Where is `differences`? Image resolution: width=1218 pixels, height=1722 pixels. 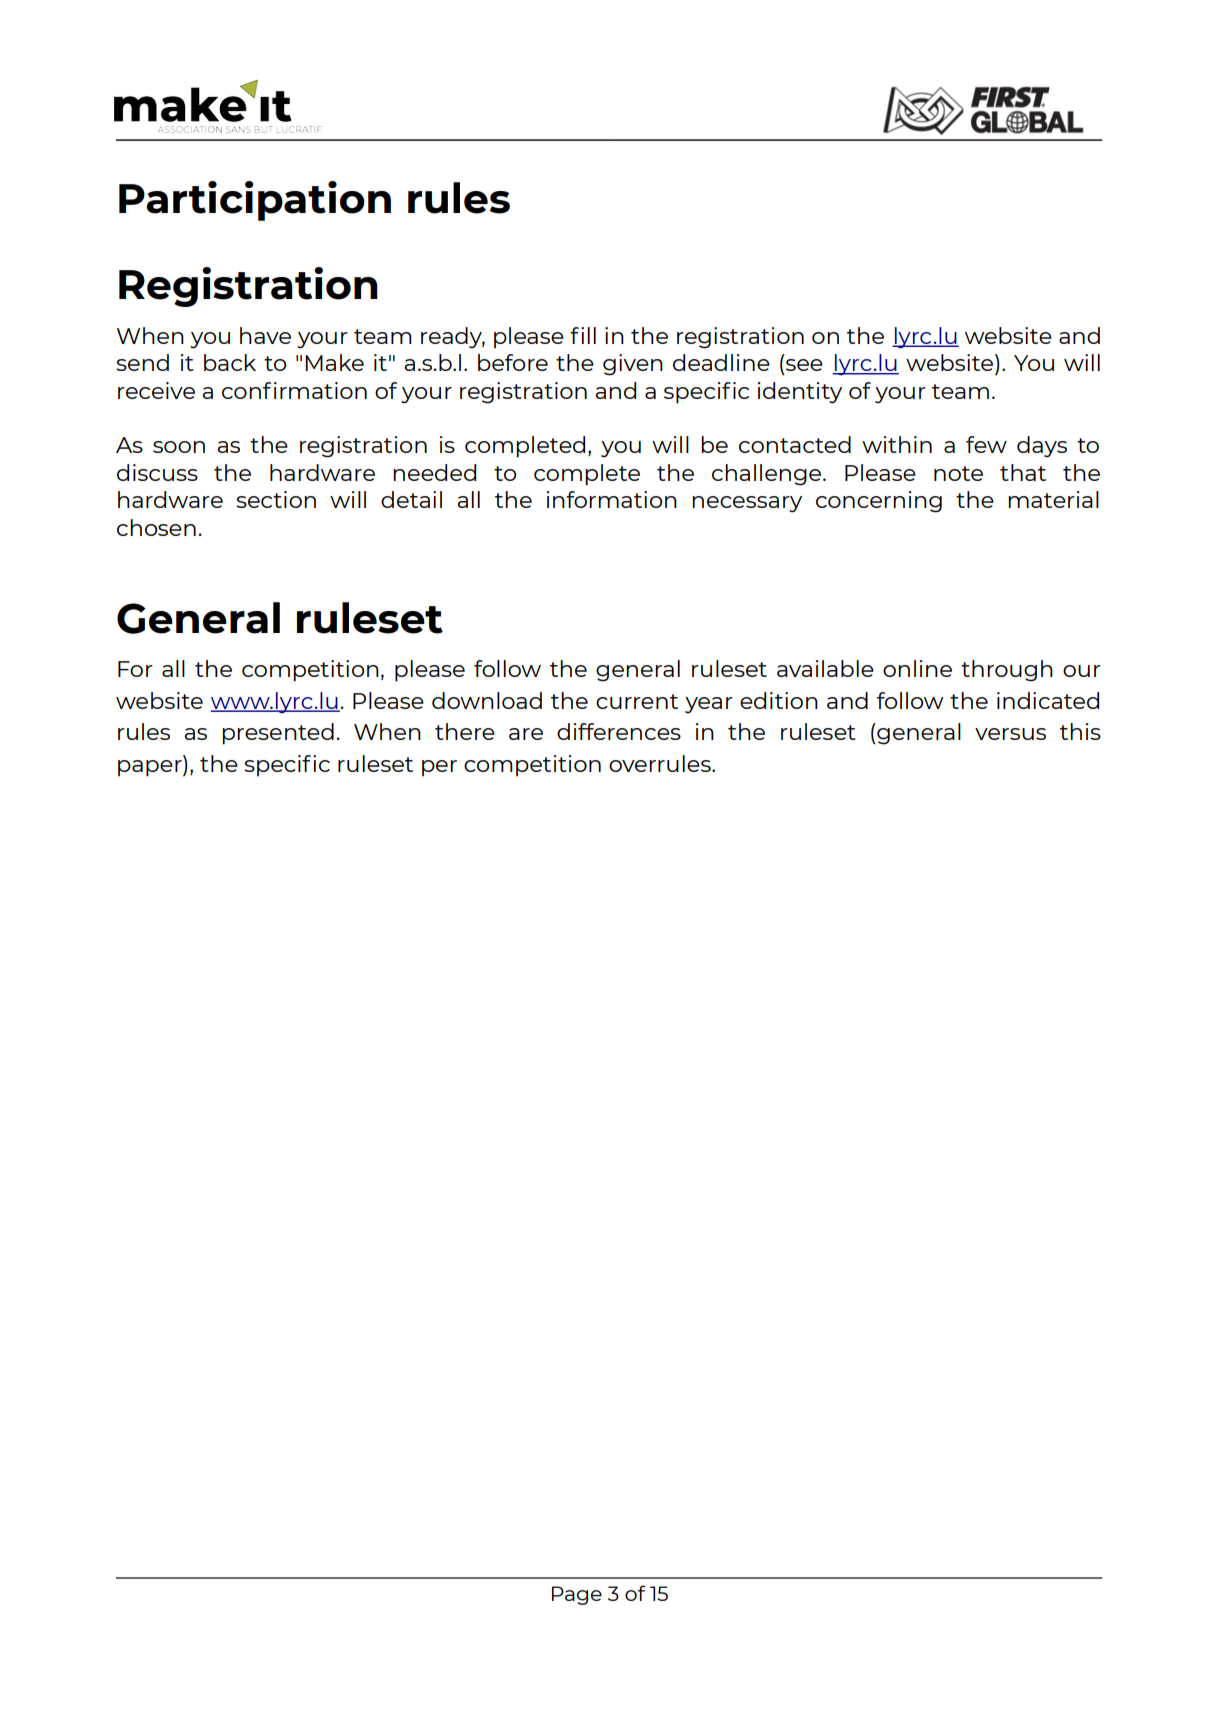 differences is located at coordinates (619, 731).
